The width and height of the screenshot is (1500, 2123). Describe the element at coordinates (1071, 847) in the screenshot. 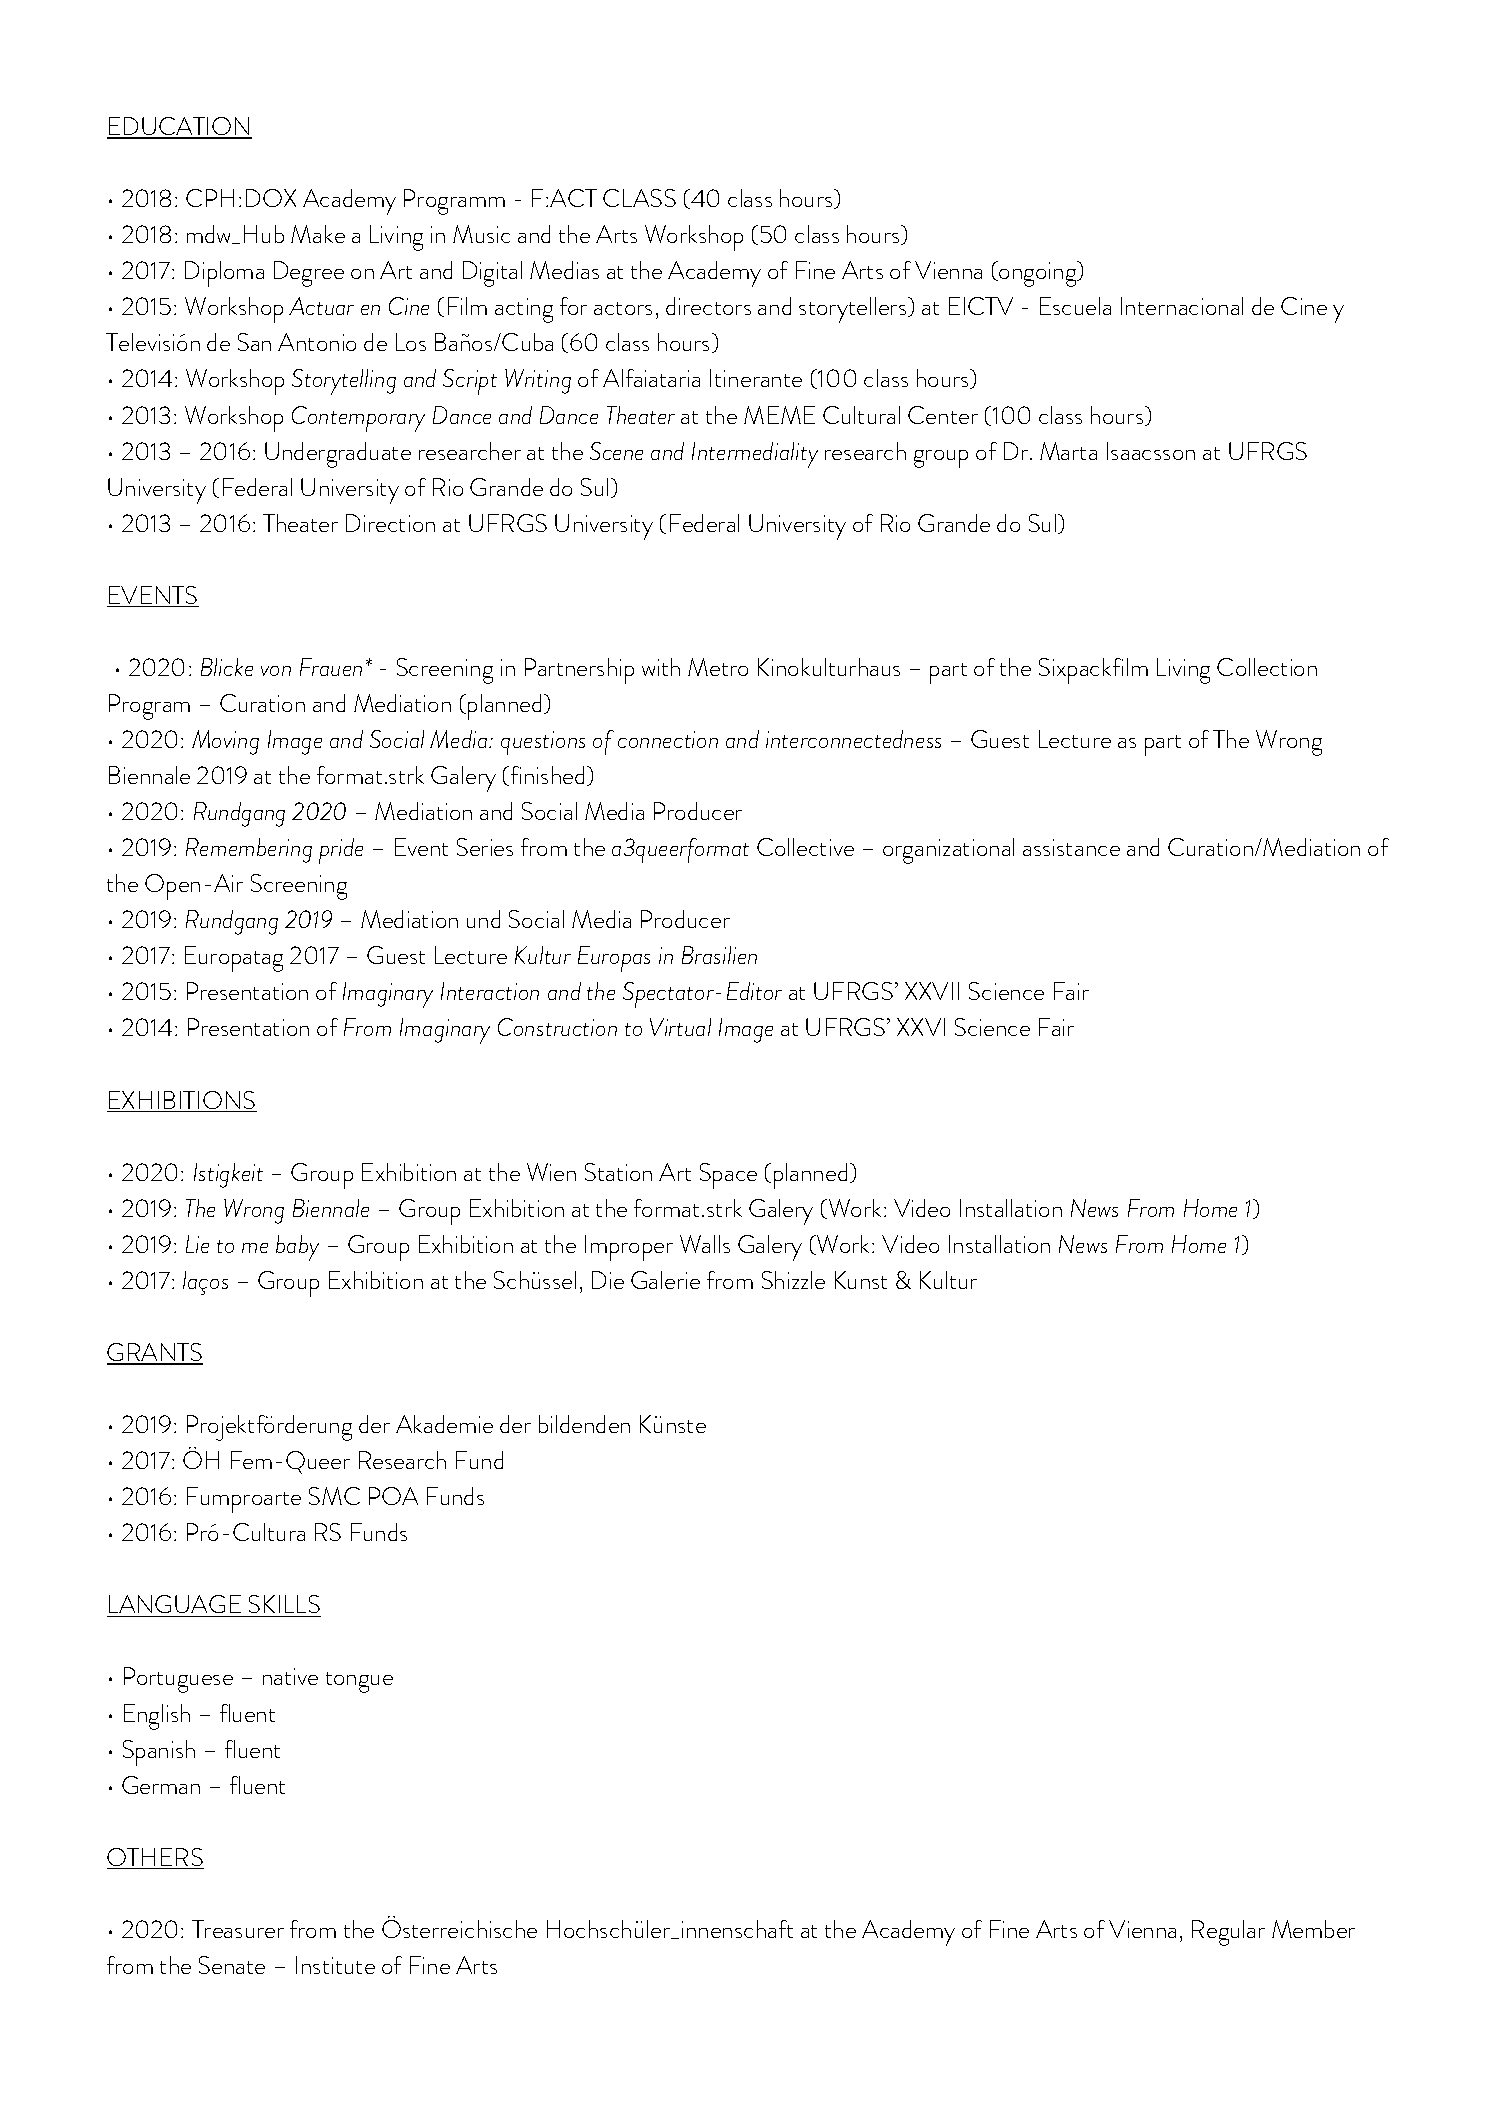

I see `assistance` at that location.
